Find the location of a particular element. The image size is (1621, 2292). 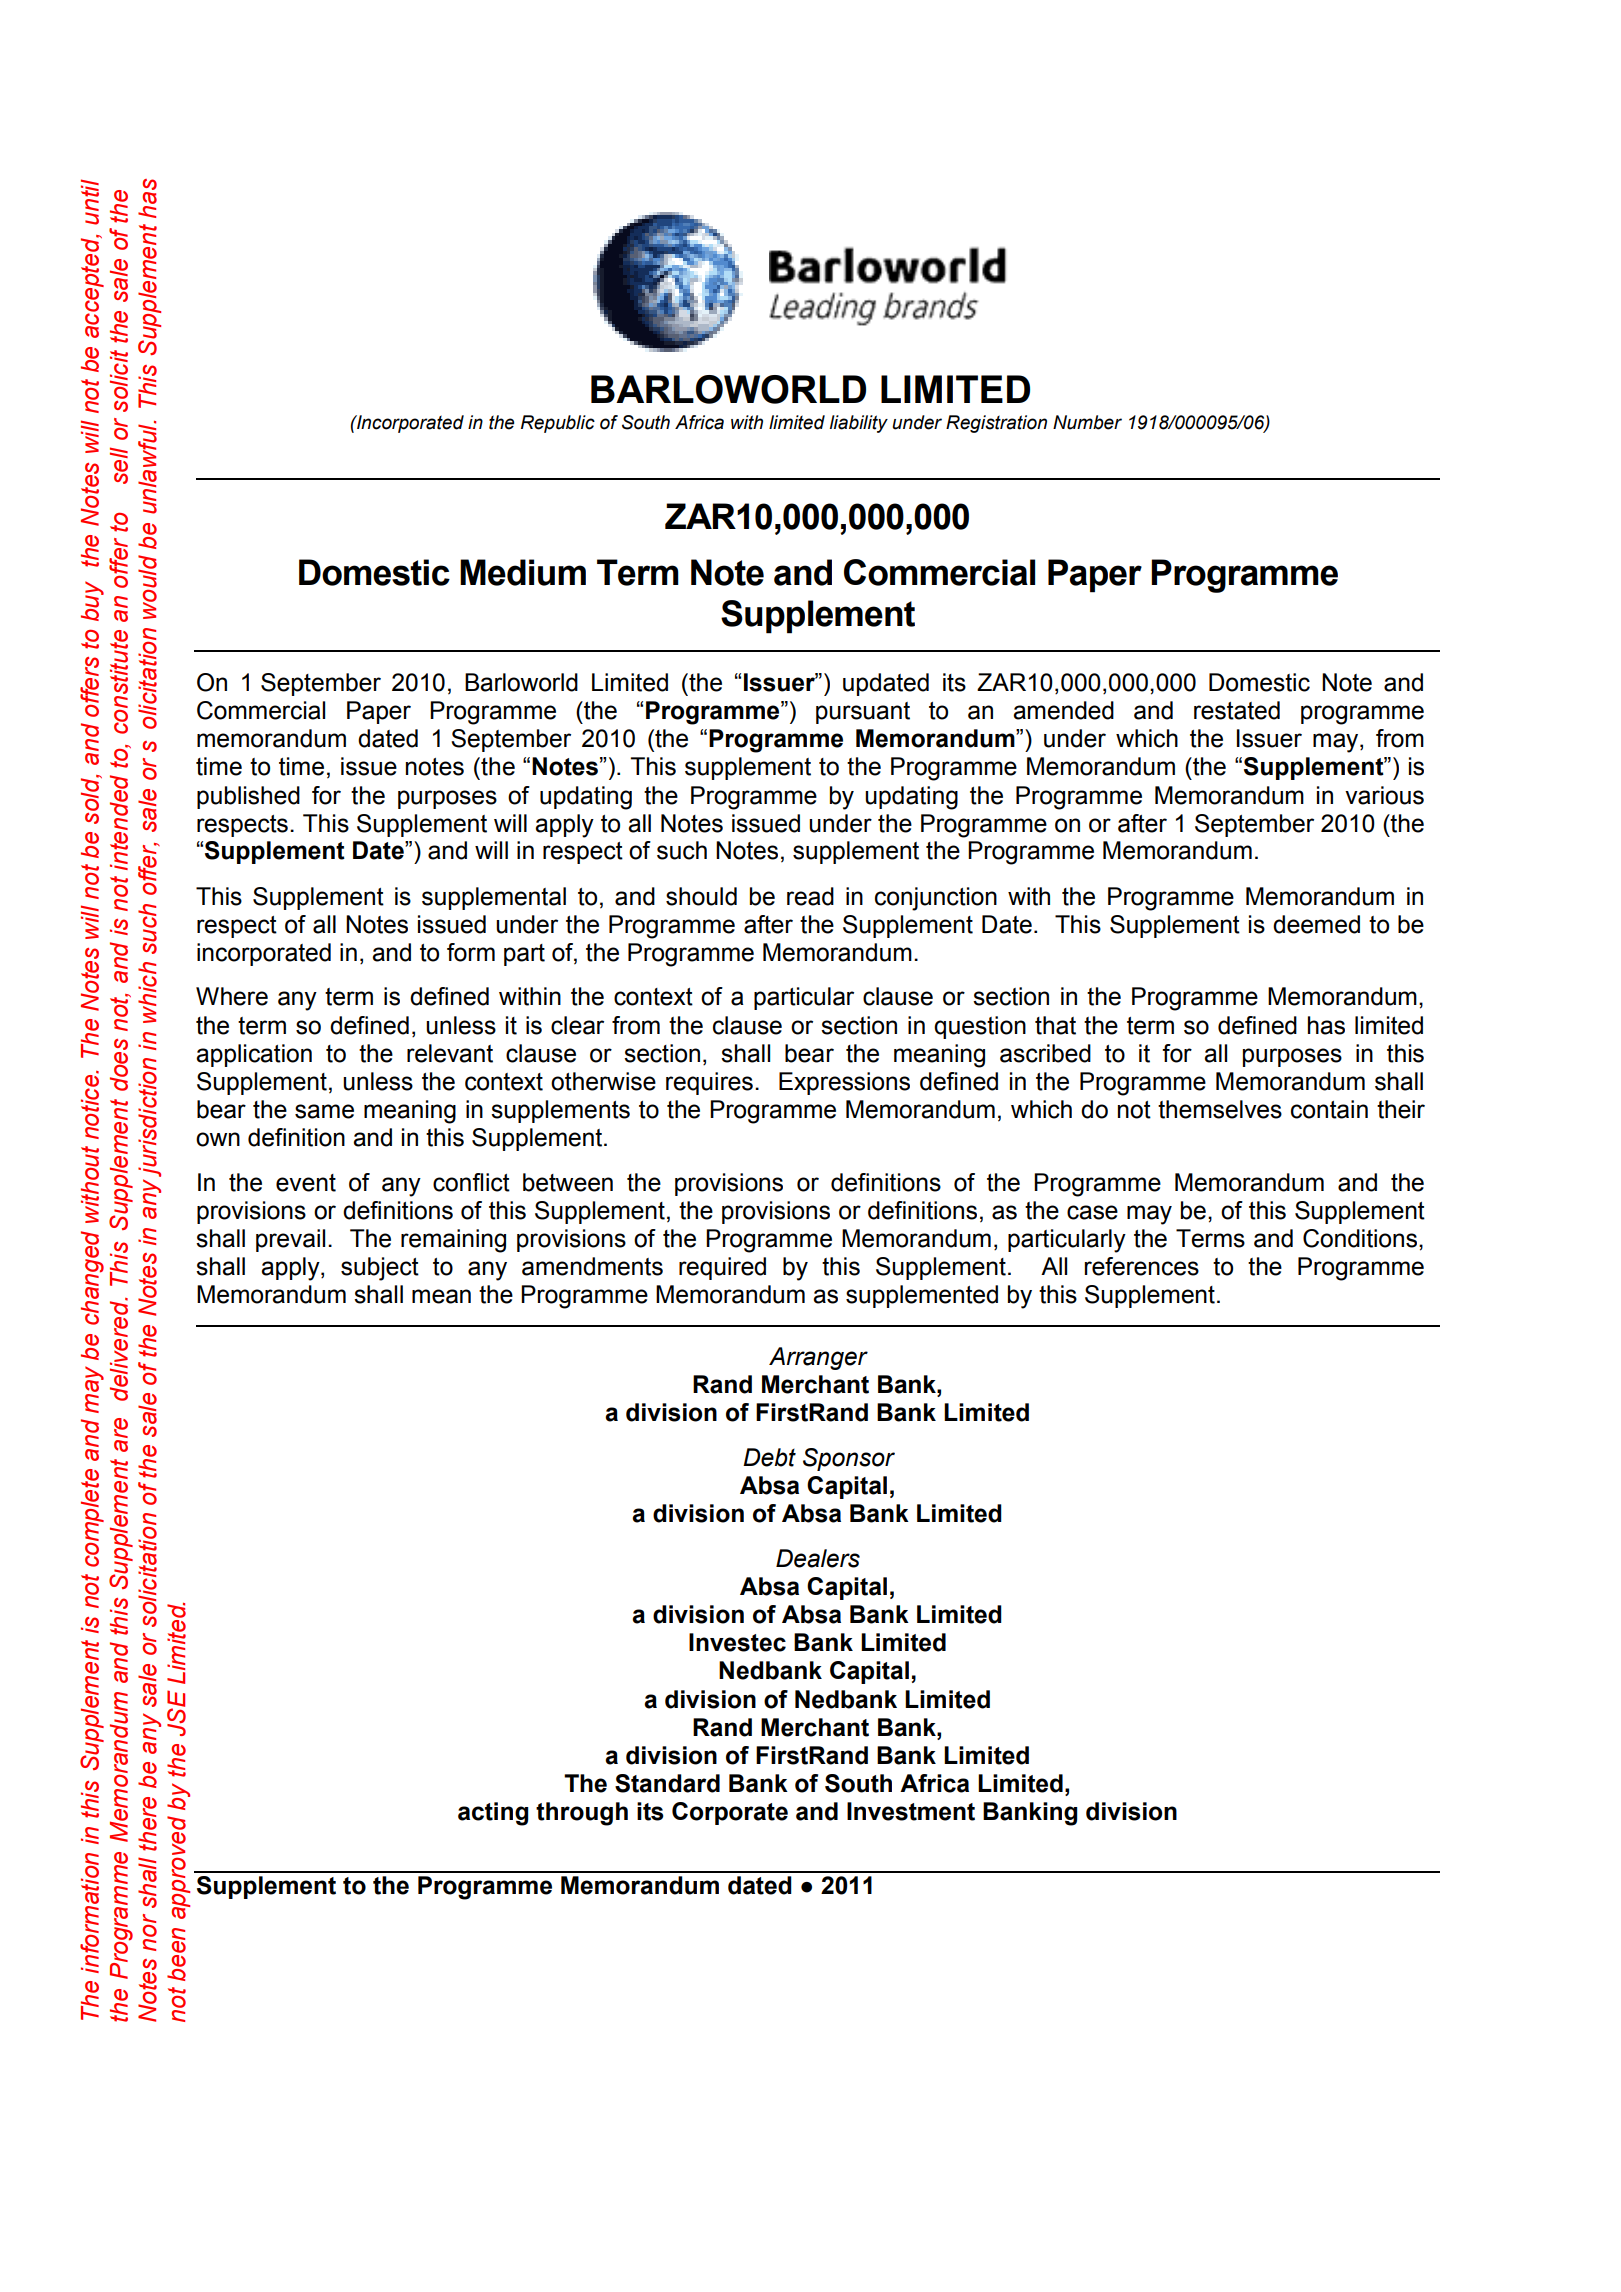

Investment is located at coordinates (911, 1811).
